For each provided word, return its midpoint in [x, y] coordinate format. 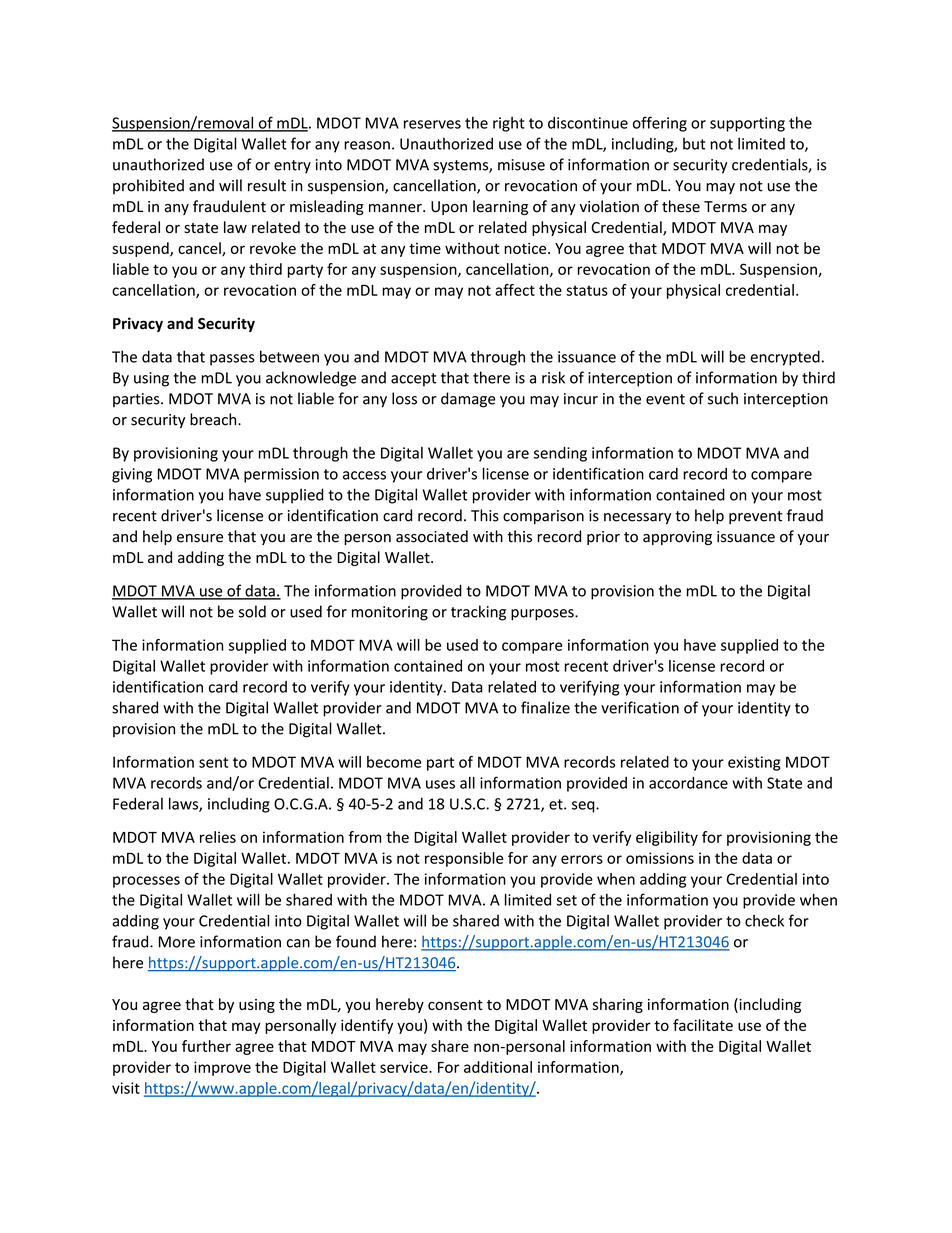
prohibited [148, 186]
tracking [478, 613]
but [694, 143]
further [206, 1046]
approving [677, 538]
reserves [432, 124]
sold [252, 611]
